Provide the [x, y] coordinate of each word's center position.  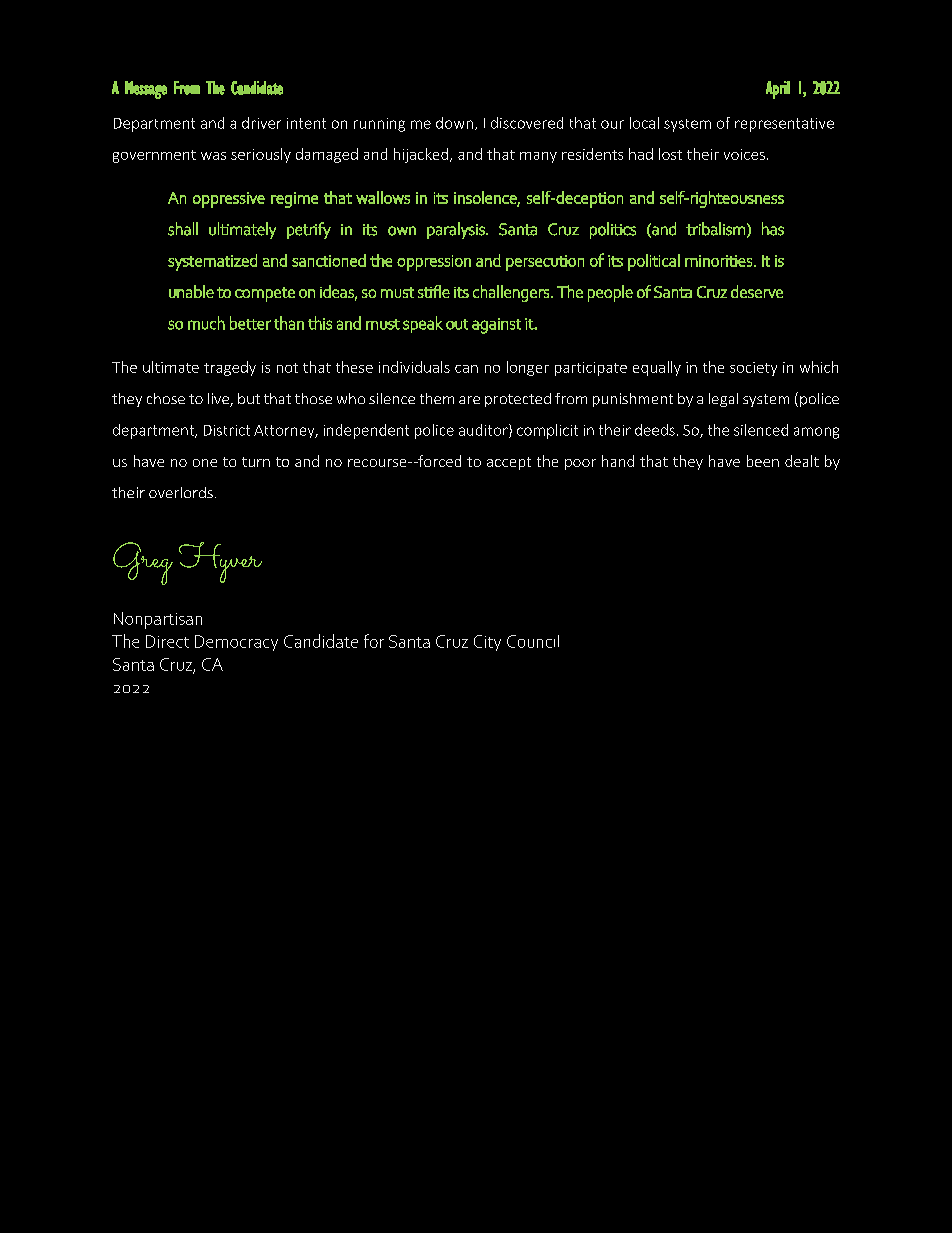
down [454, 123]
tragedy [230, 368]
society [753, 369]
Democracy [236, 643]
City [487, 643]
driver [261, 123]
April [778, 90]
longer [528, 368]
